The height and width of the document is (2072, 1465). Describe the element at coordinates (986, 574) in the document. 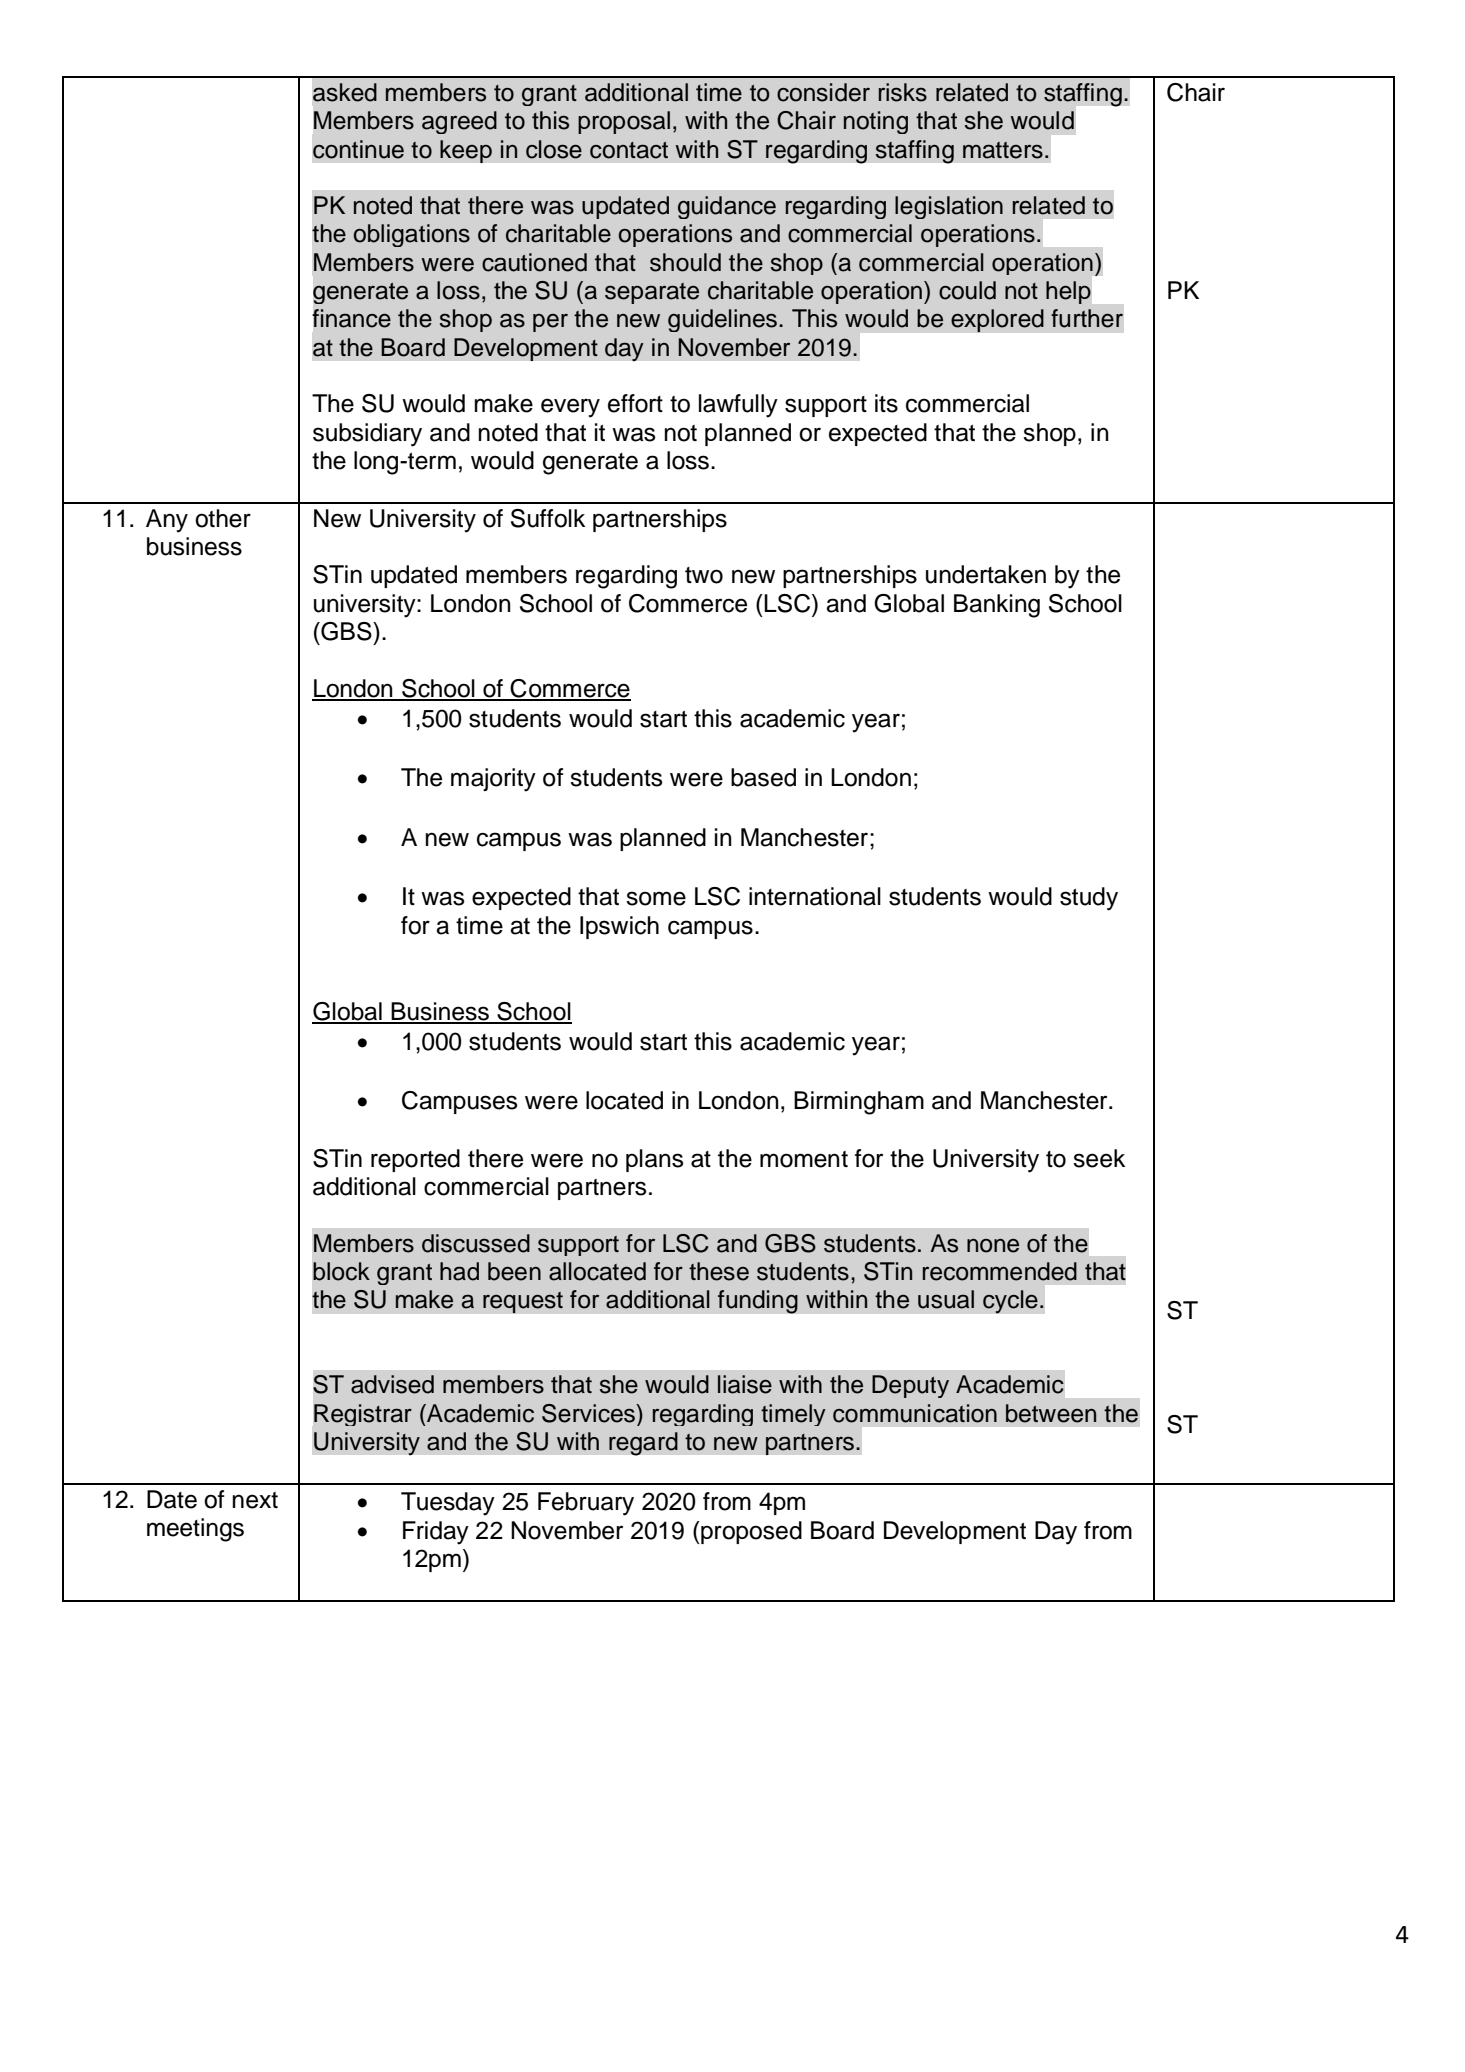

I see `undertaken` at that location.
